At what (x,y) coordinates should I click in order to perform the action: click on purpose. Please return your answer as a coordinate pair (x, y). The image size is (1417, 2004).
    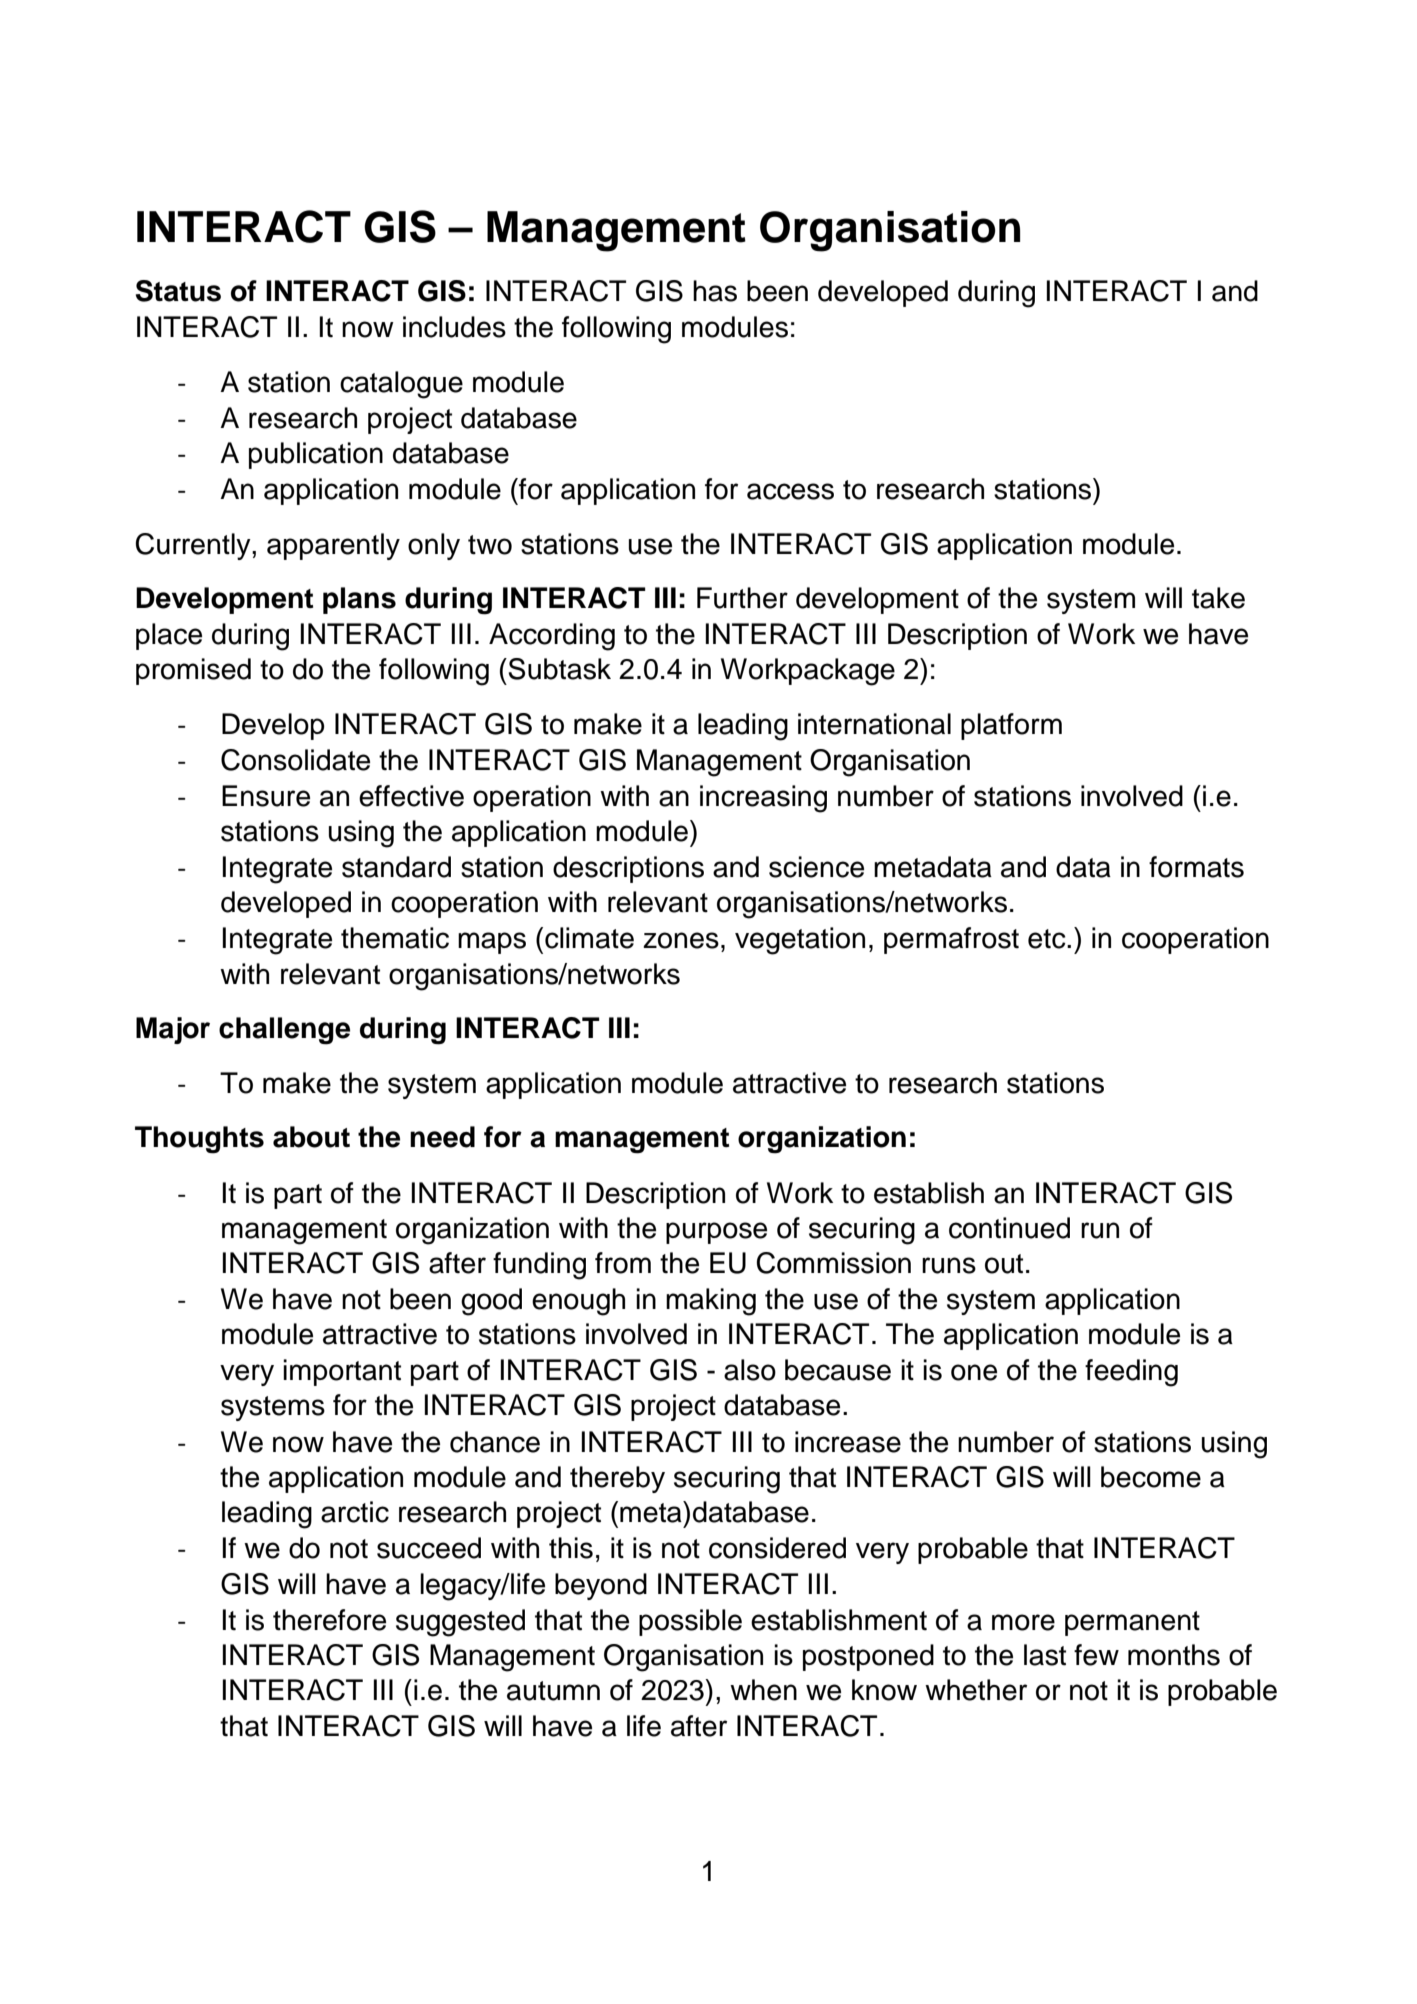
    Looking at the image, I should click on (716, 1233).
